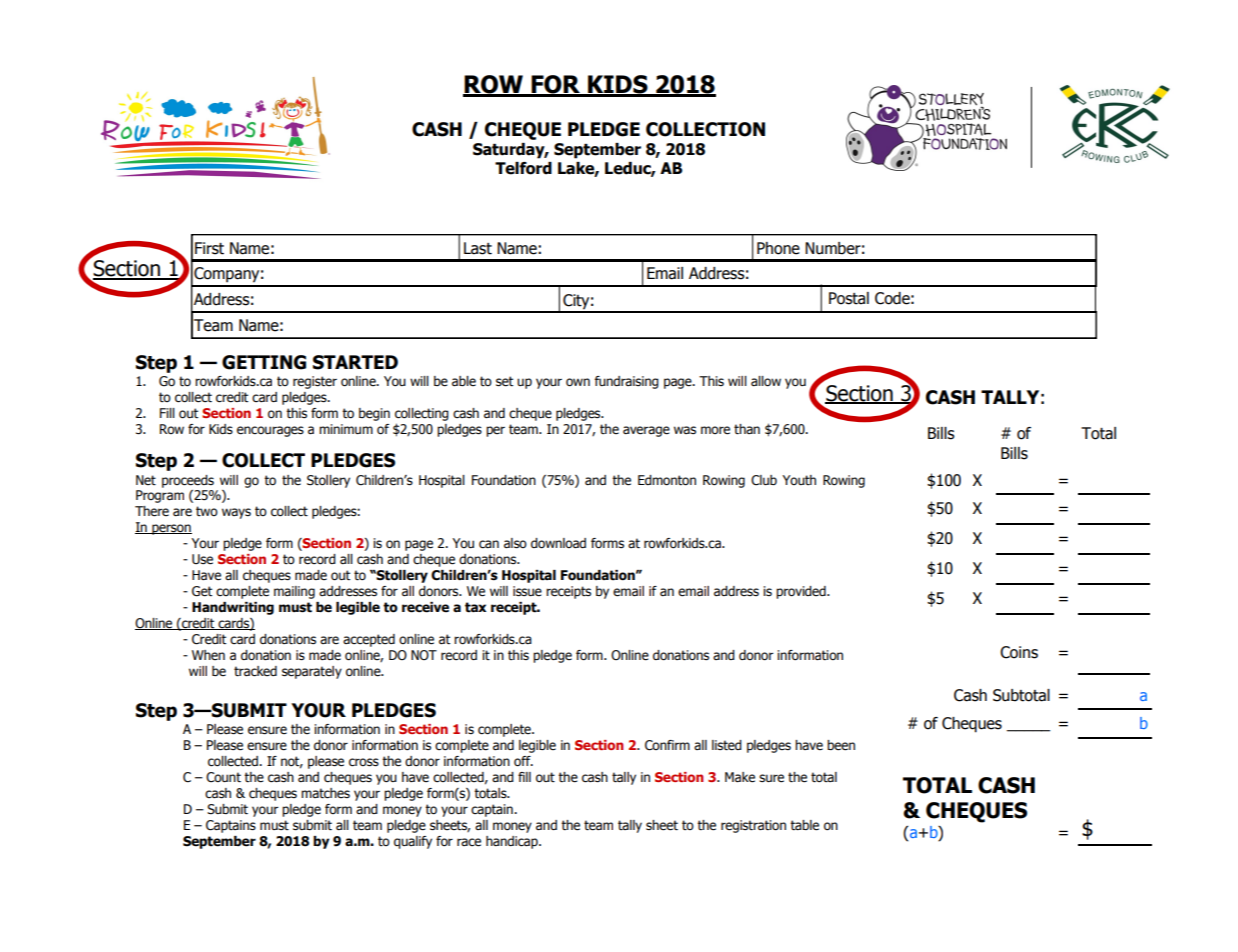  Describe the element at coordinates (766, 381) in the image. I see `allow` at that location.
